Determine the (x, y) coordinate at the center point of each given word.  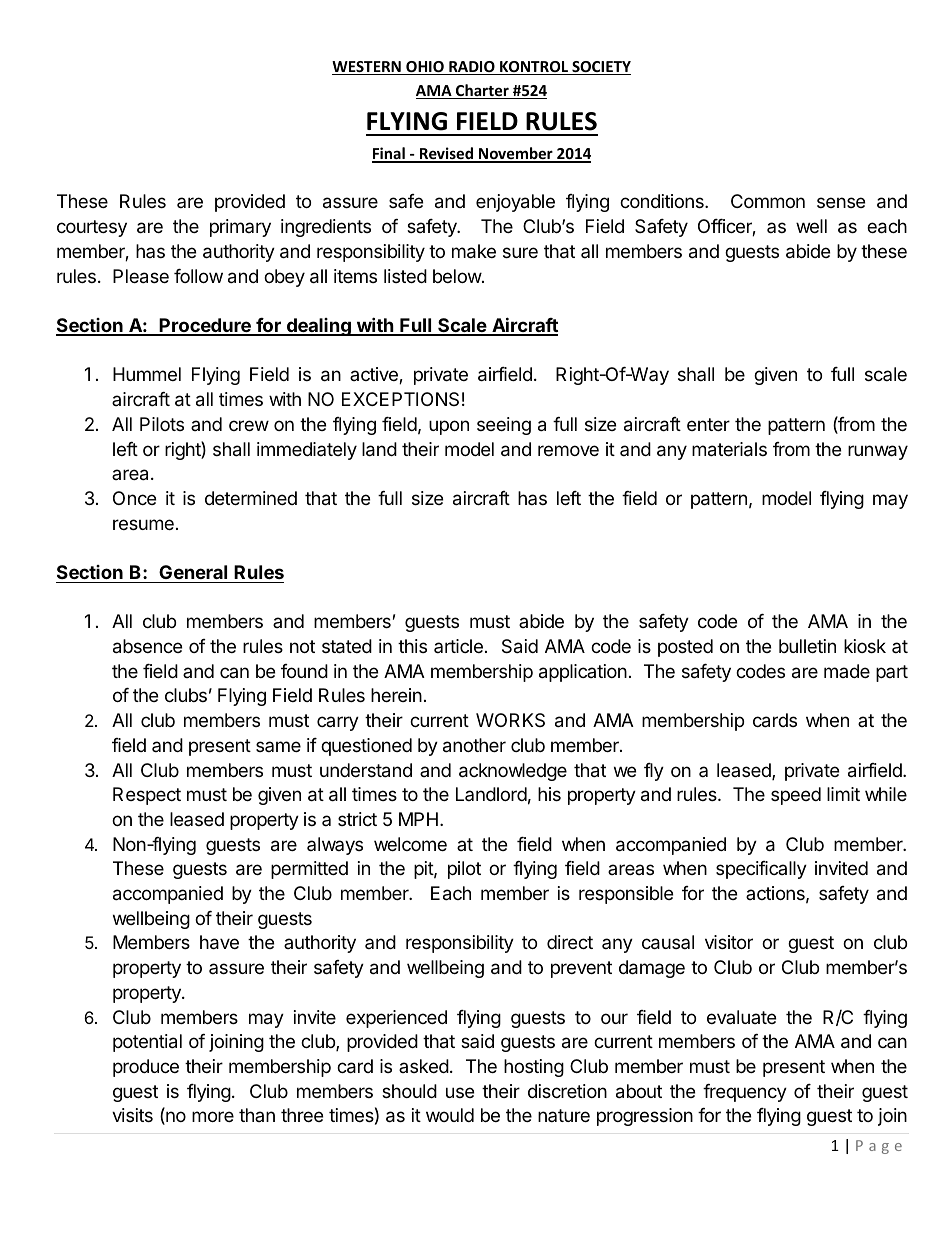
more (213, 1116)
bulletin (807, 646)
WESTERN (367, 68)
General (193, 572)
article (458, 646)
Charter (482, 91)
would (450, 1115)
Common (768, 201)
